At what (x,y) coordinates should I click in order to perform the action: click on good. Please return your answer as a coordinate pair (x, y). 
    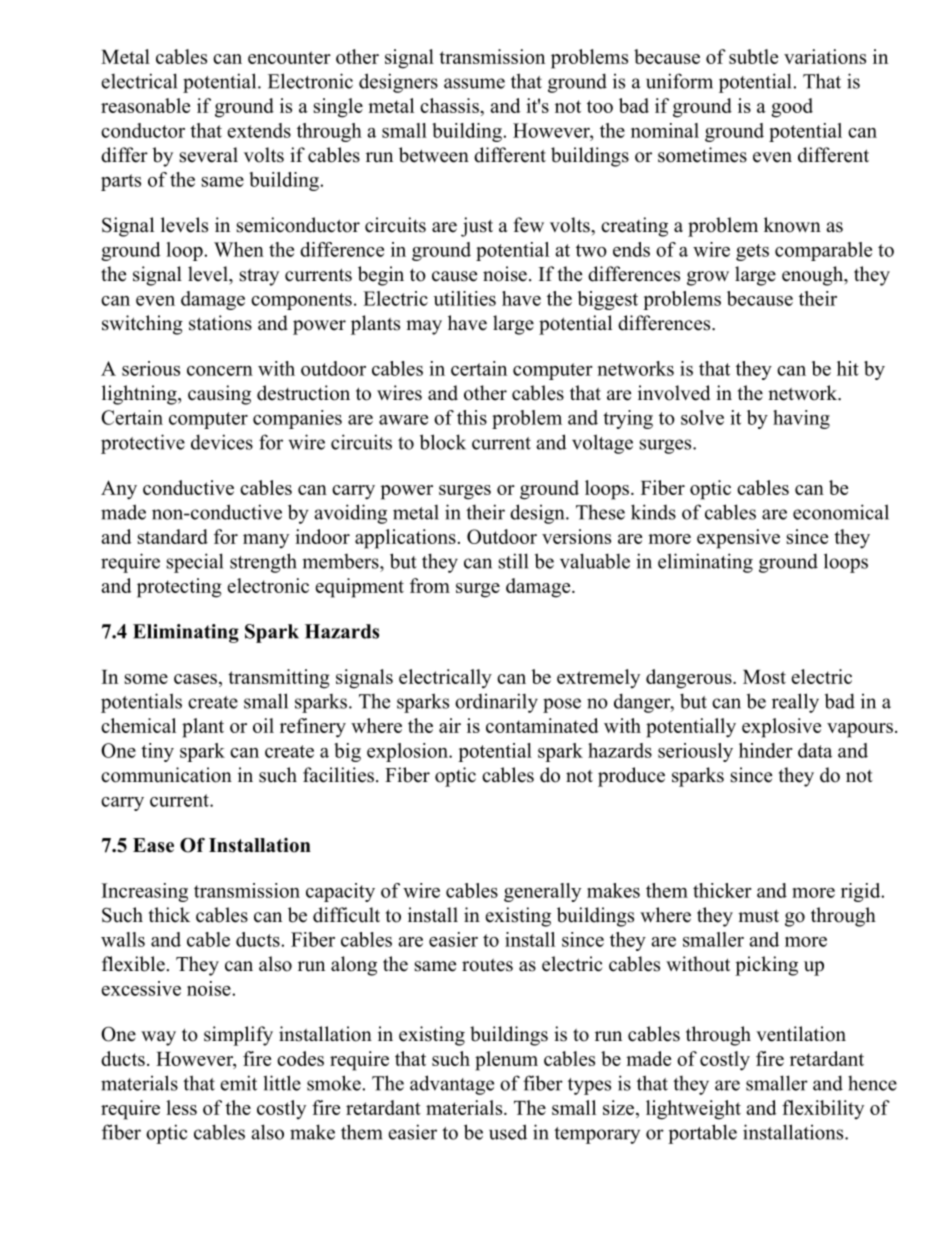
    Looking at the image, I should click on (792, 108).
